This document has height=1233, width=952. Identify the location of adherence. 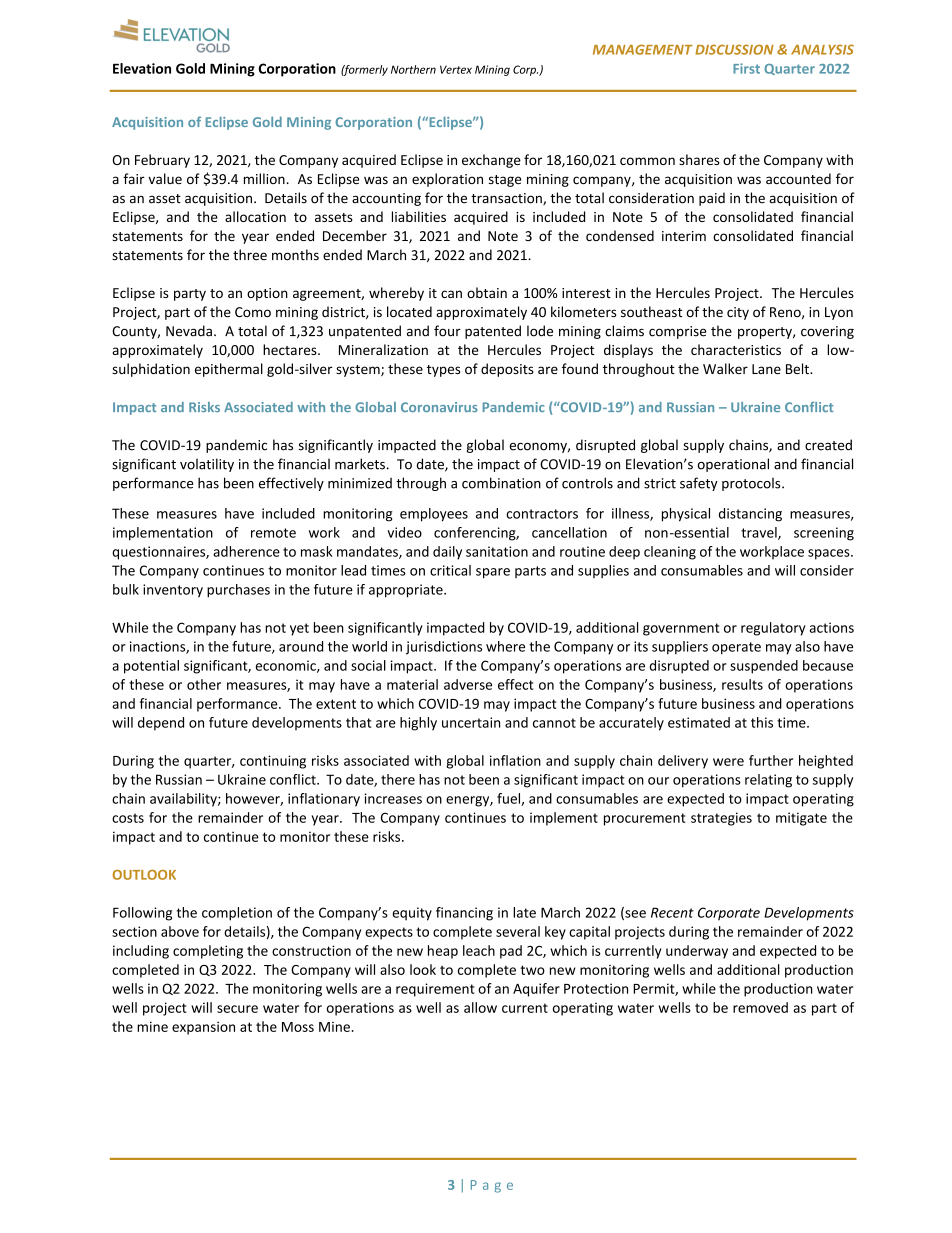
(246, 551).
